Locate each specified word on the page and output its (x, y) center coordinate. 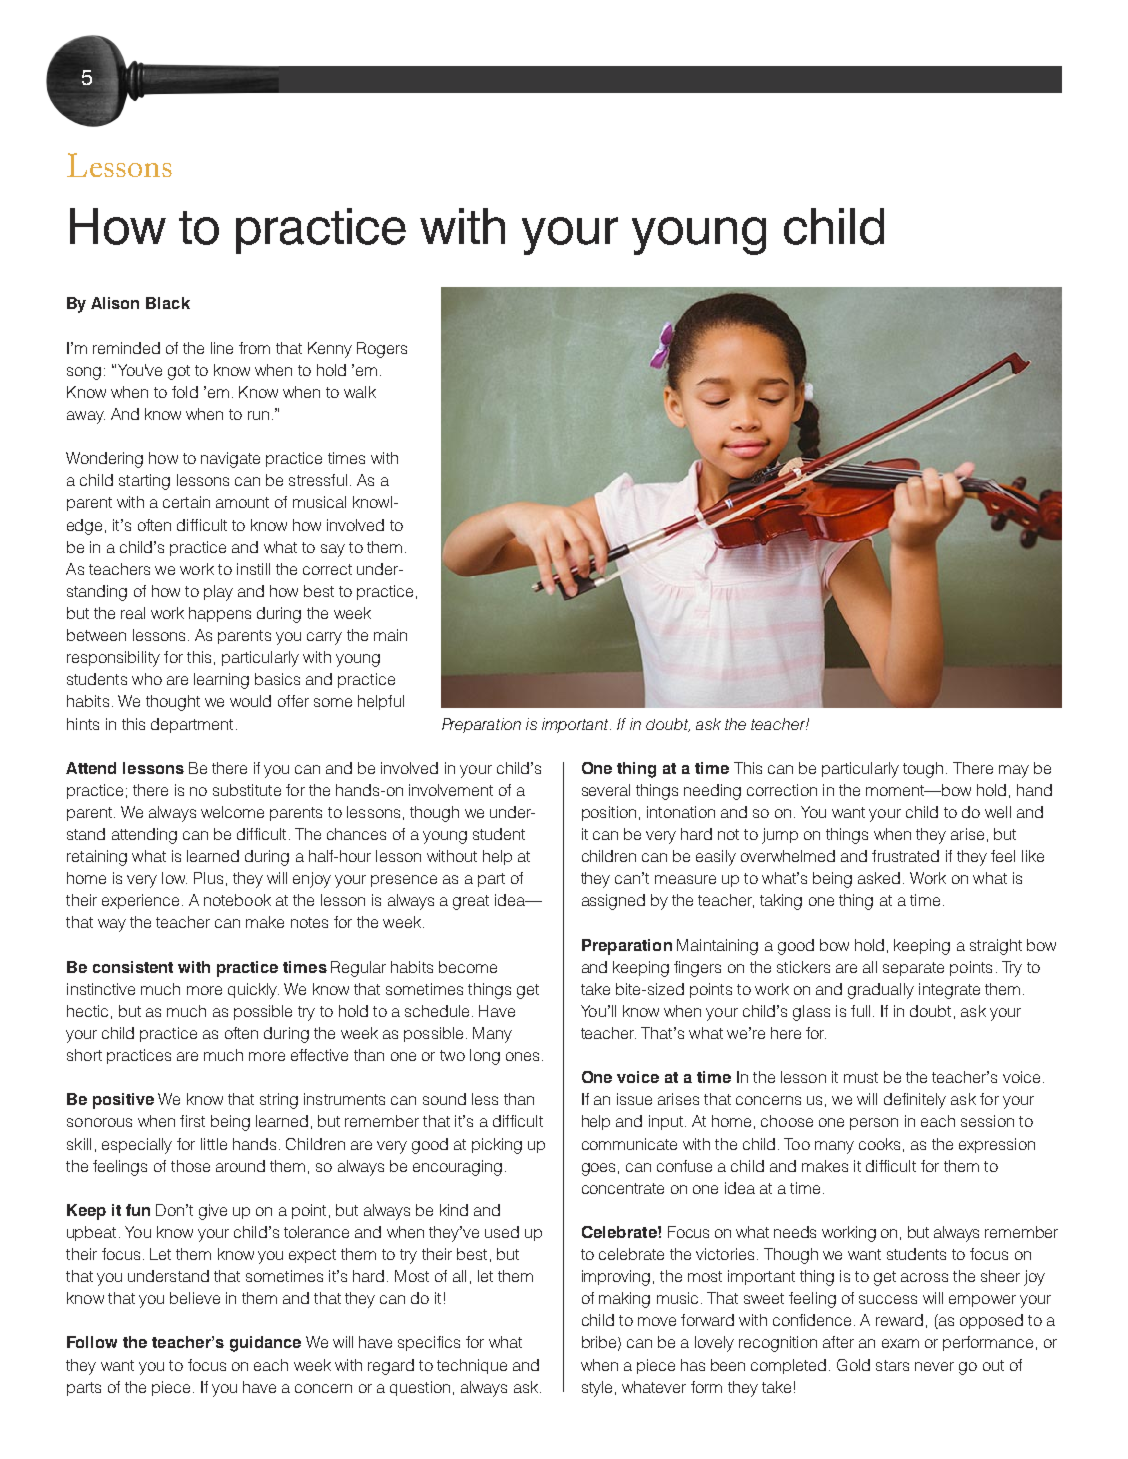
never (934, 1366)
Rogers (382, 350)
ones (522, 1056)
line (222, 348)
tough (923, 770)
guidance (265, 1344)
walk (360, 392)
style (597, 1389)
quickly (253, 991)
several (606, 790)
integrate (949, 991)
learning (221, 681)
